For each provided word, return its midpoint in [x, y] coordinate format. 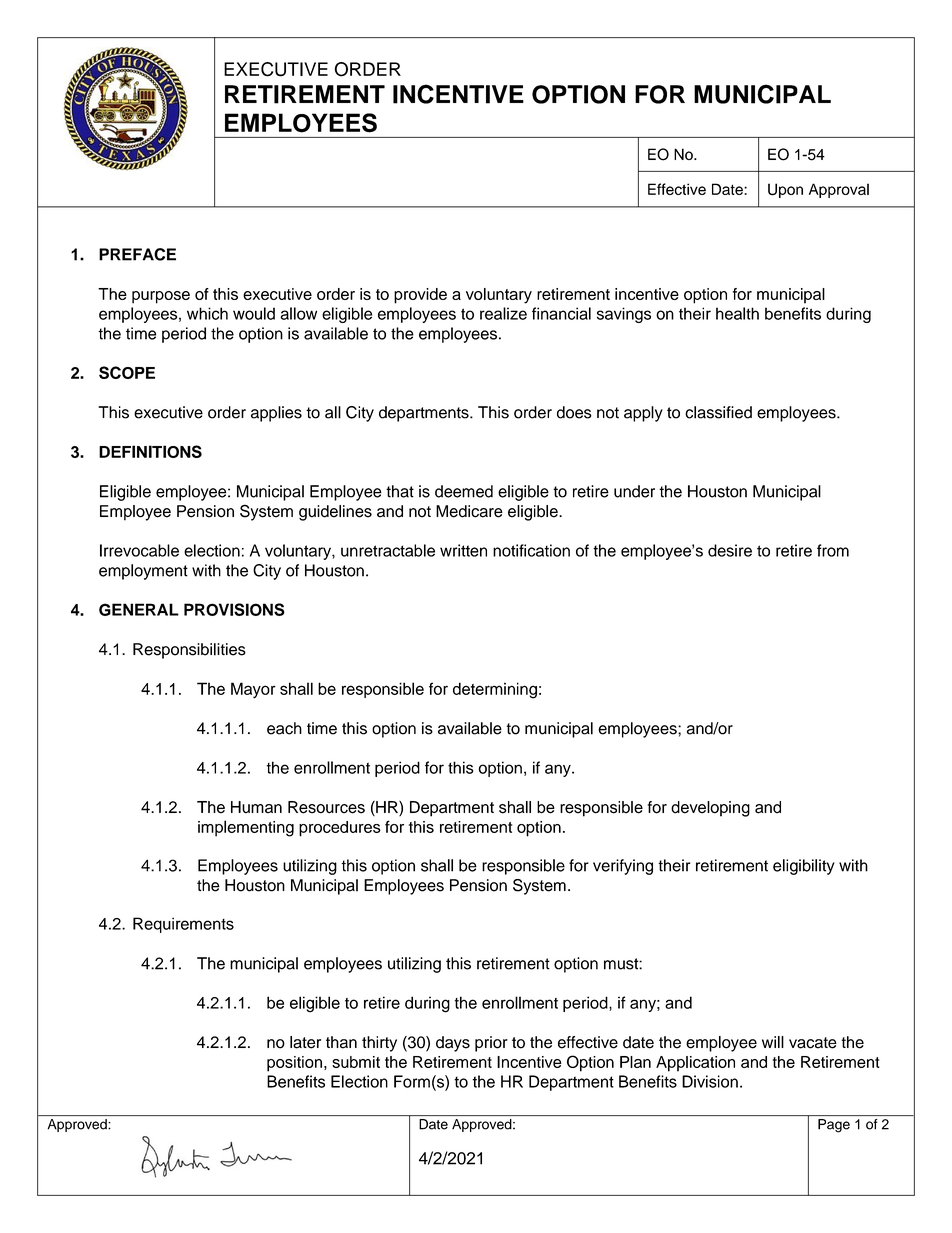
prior [491, 1044]
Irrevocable [139, 550]
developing [710, 809]
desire [730, 550]
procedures [340, 829]
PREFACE [137, 254]
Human [256, 807]
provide [420, 296]
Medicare [469, 511]
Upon [785, 190]
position [294, 1064]
